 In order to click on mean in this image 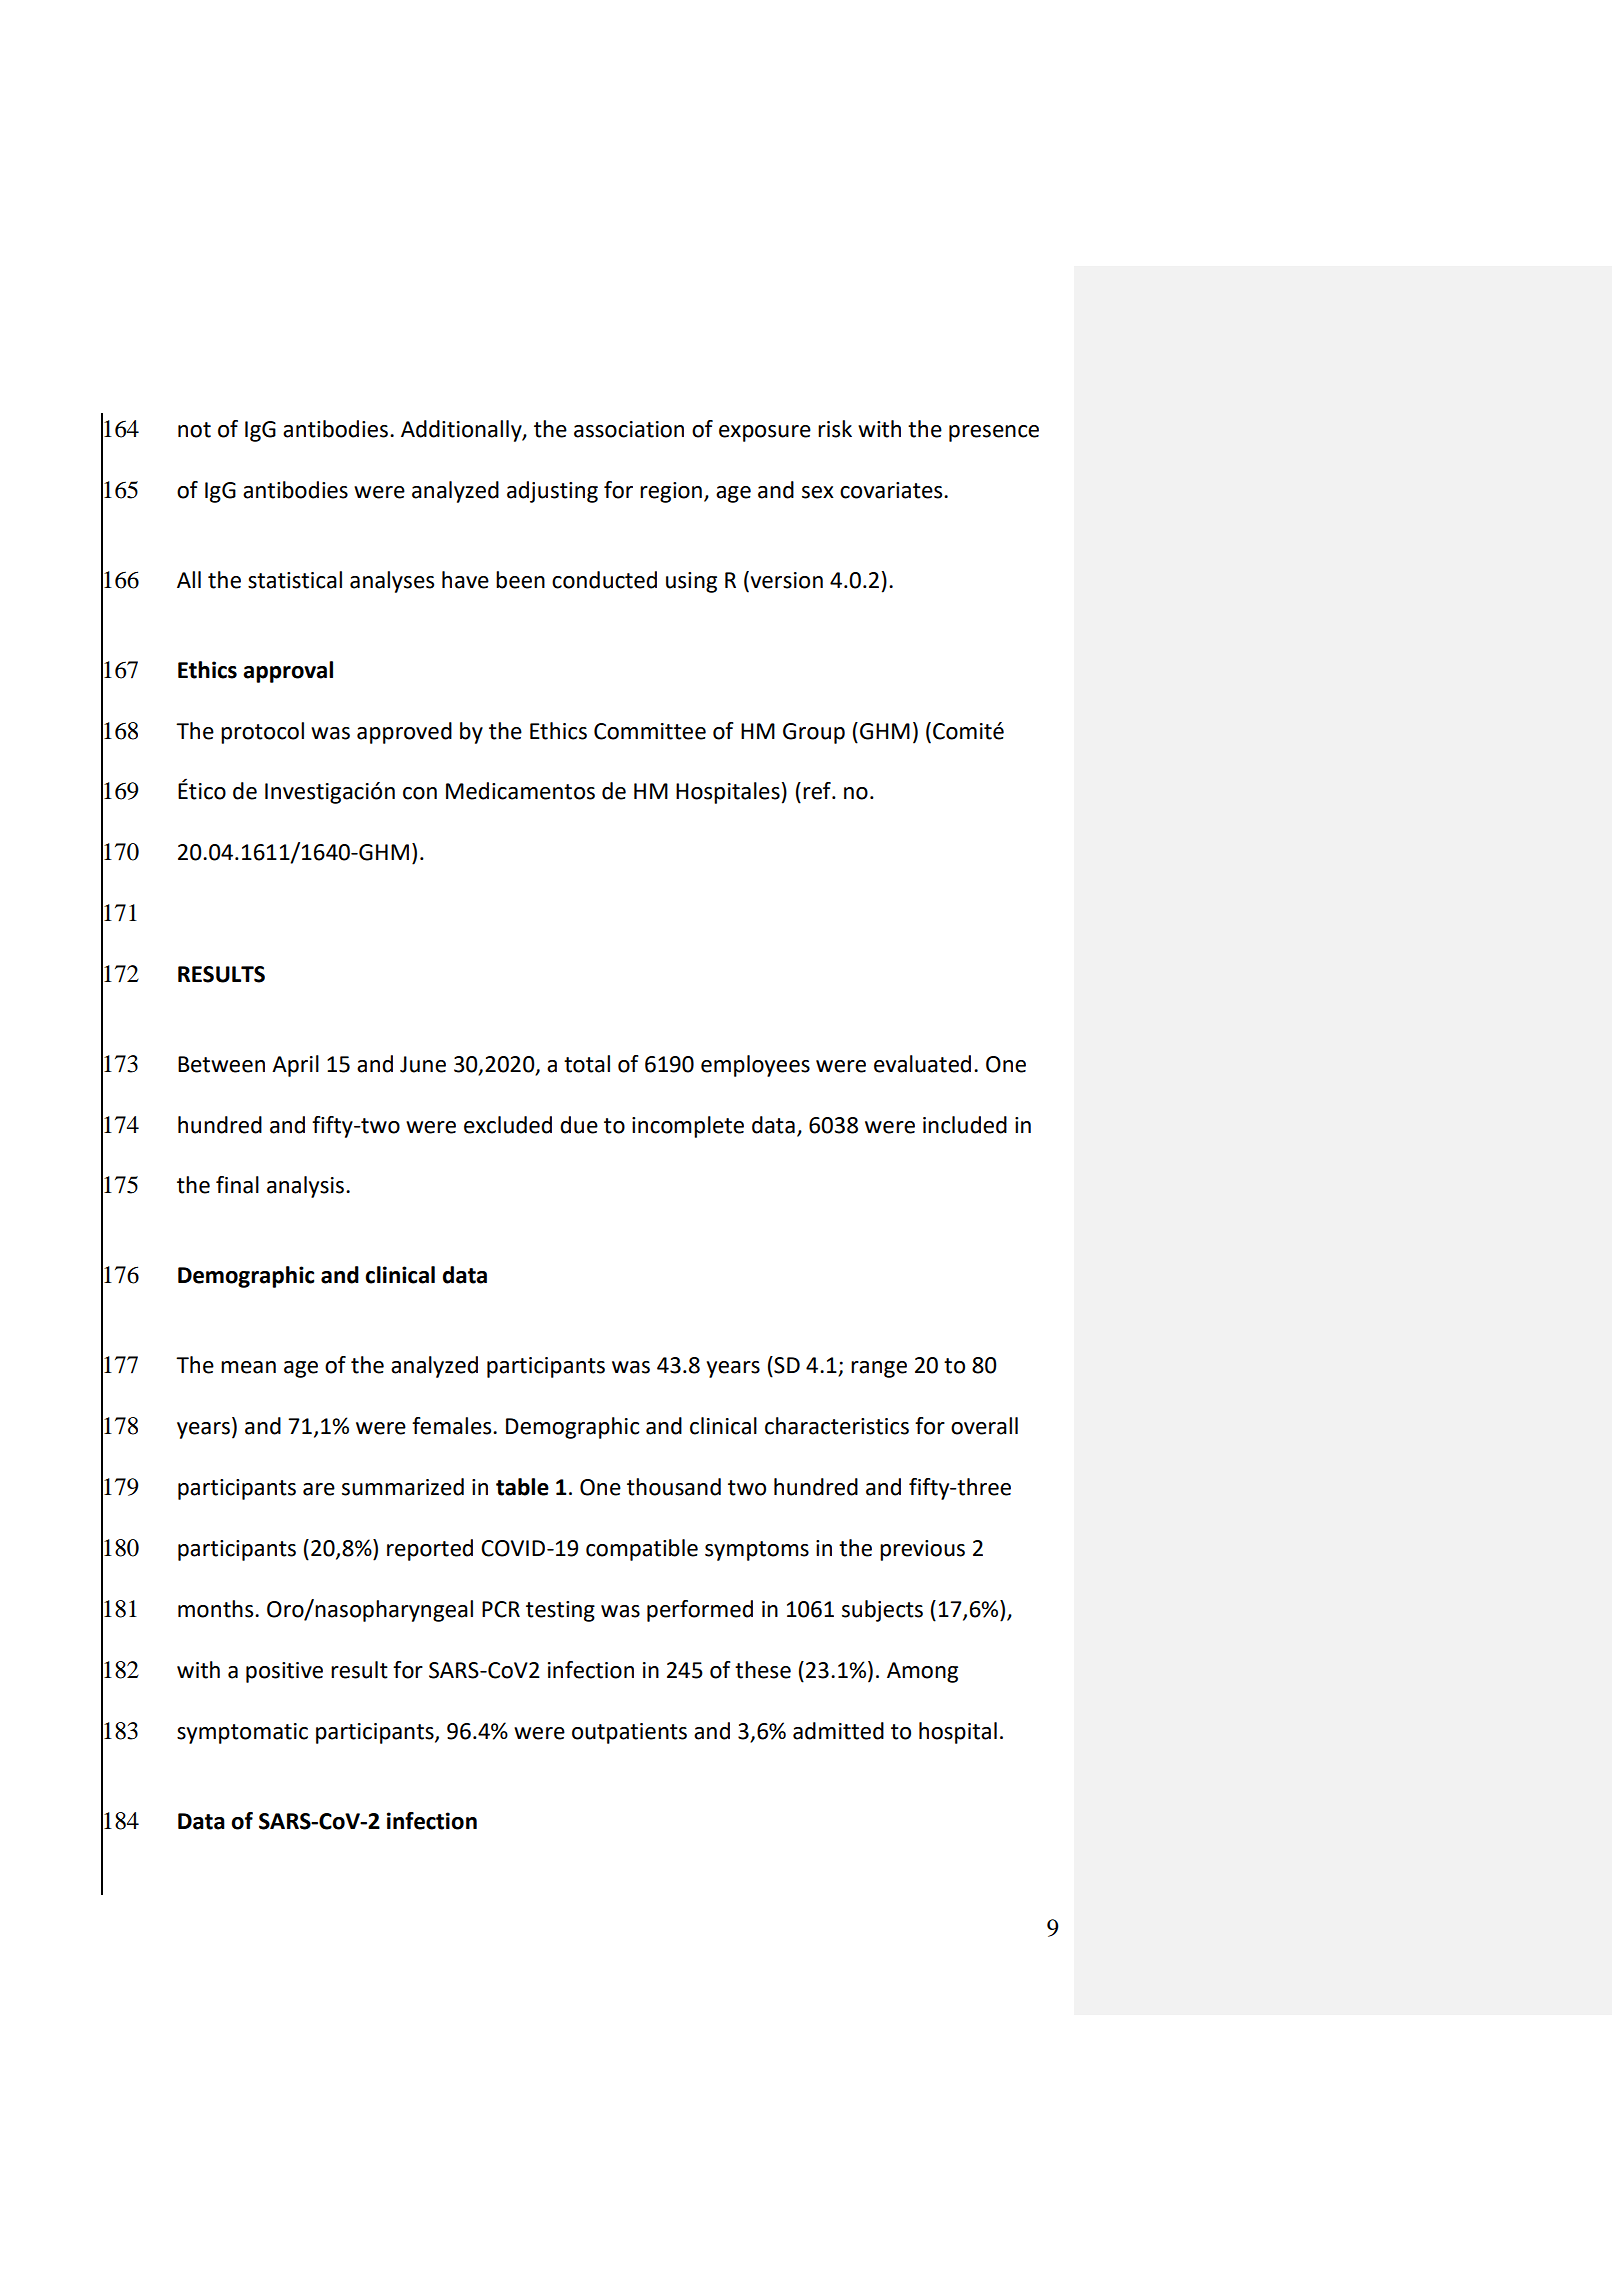, I will do `click(248, 1367)`.
